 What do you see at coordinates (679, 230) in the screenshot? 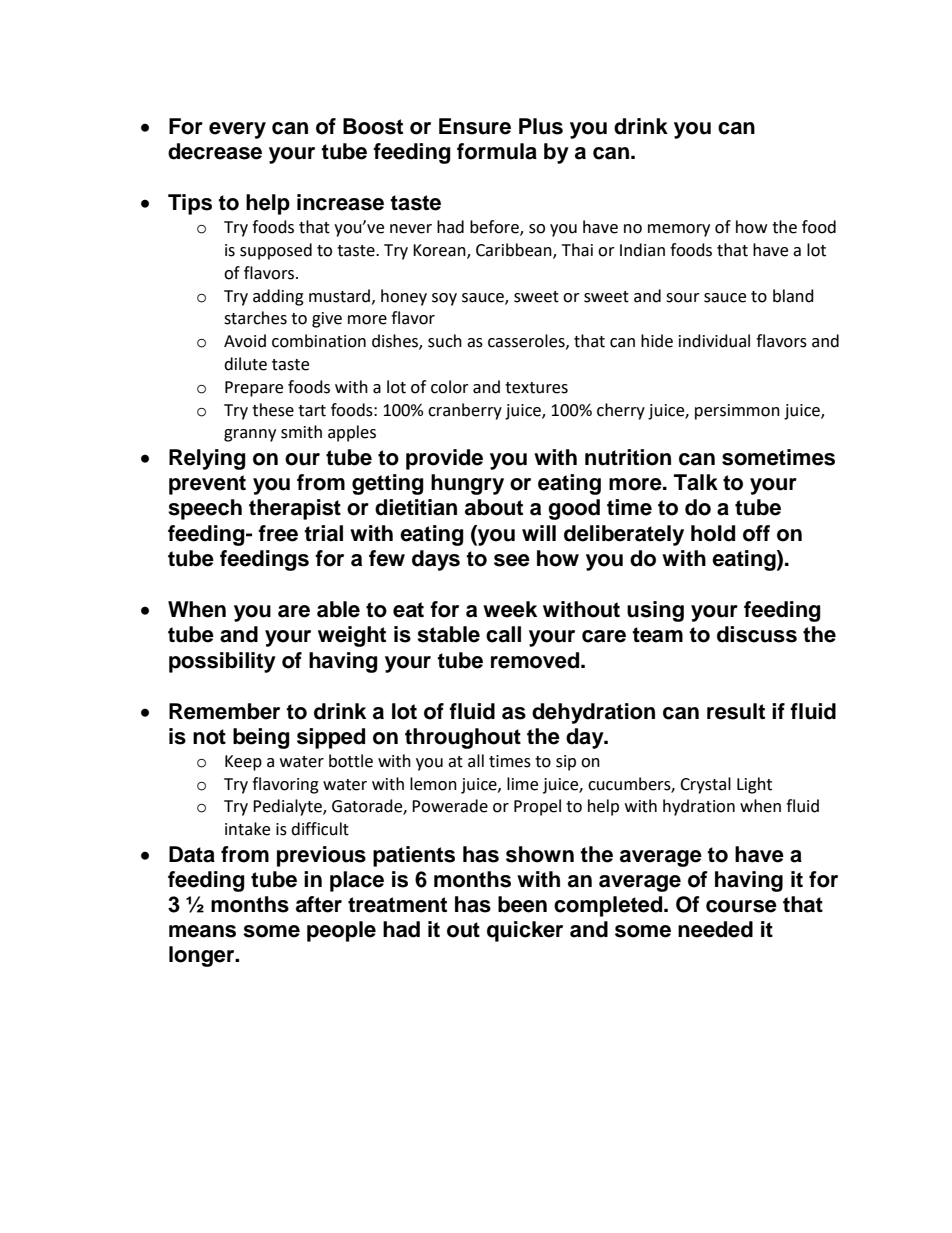
I see `memory` at bounding box center [679, 230].
